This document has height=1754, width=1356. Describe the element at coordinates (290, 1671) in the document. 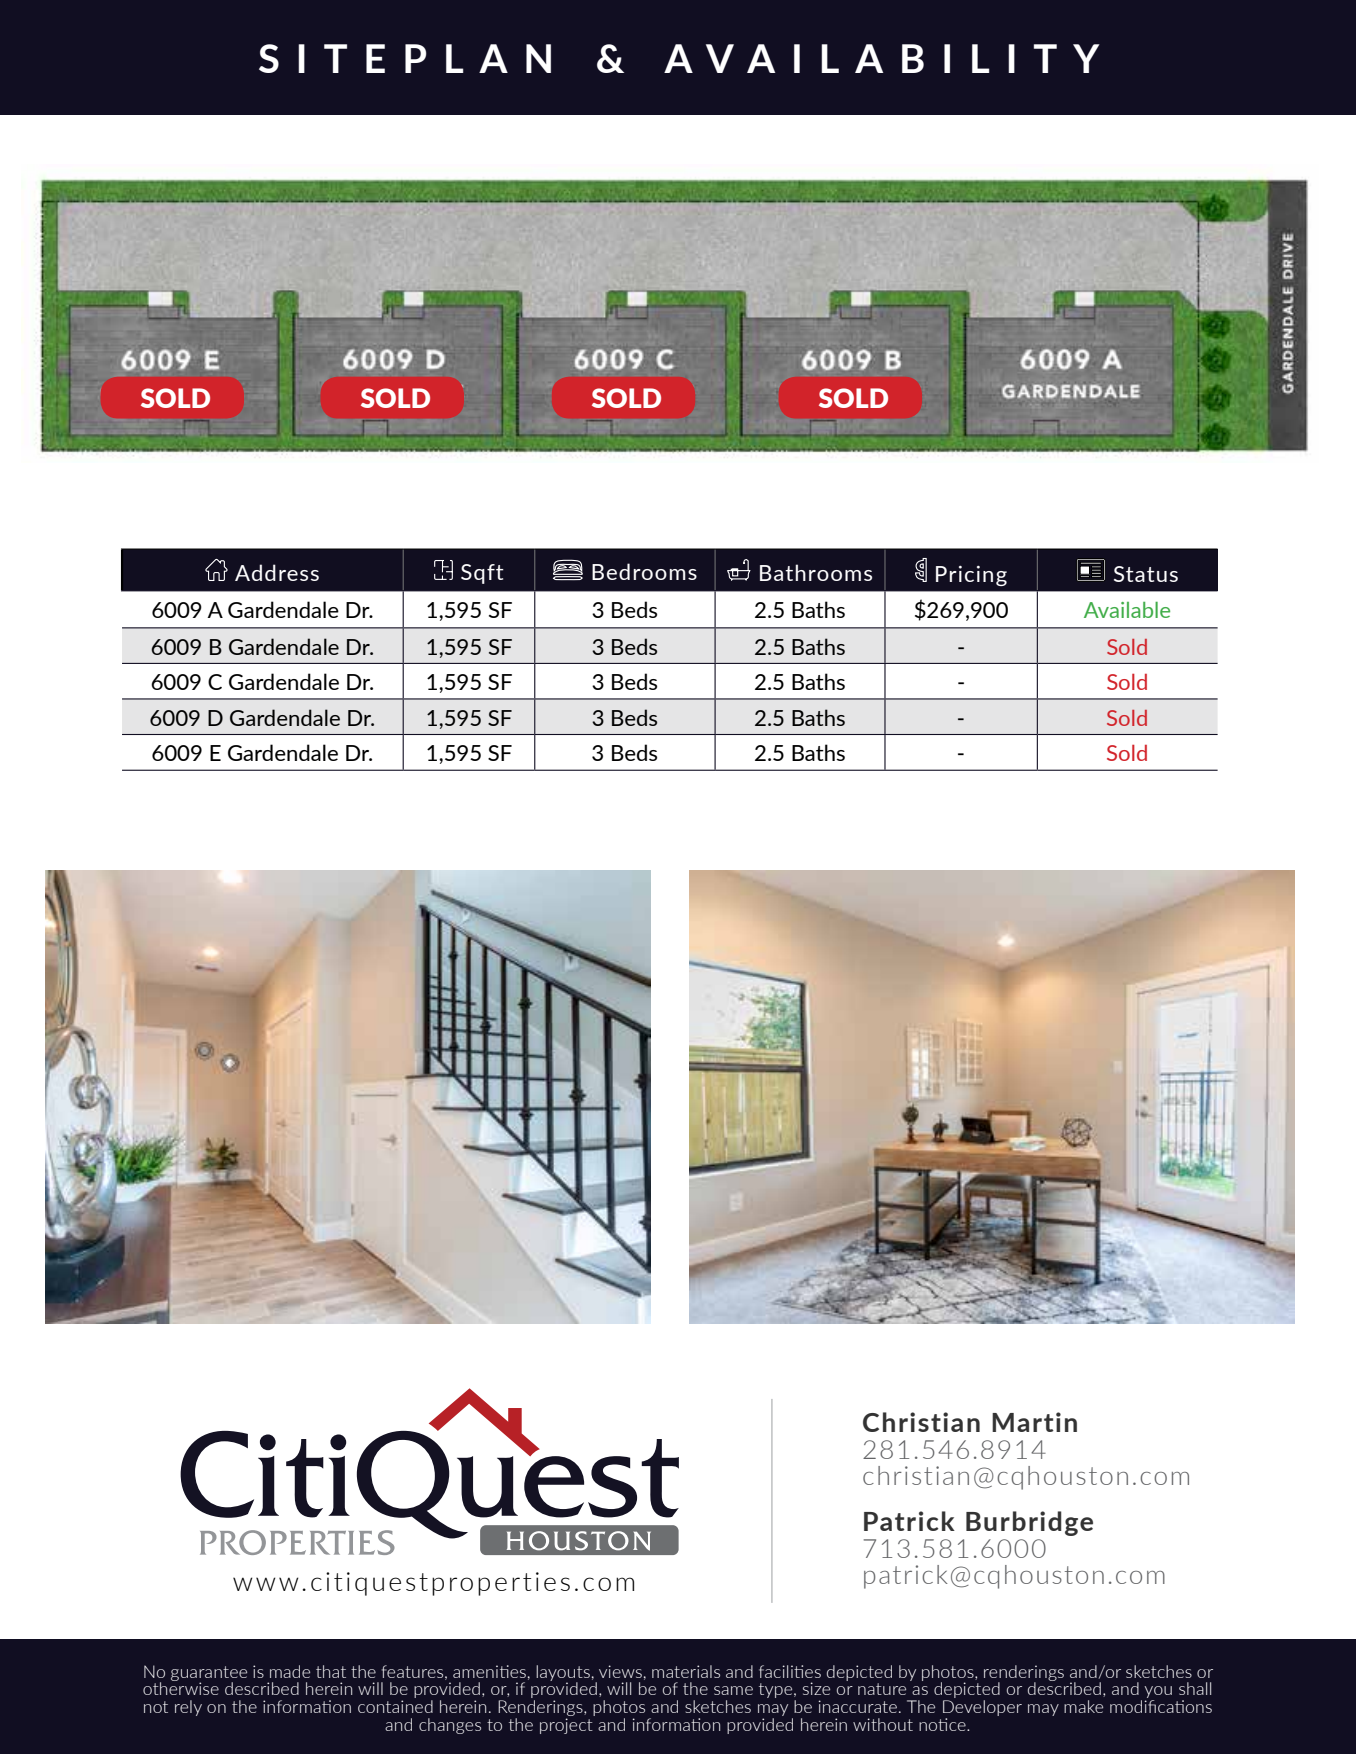

I see `made` at that location.
